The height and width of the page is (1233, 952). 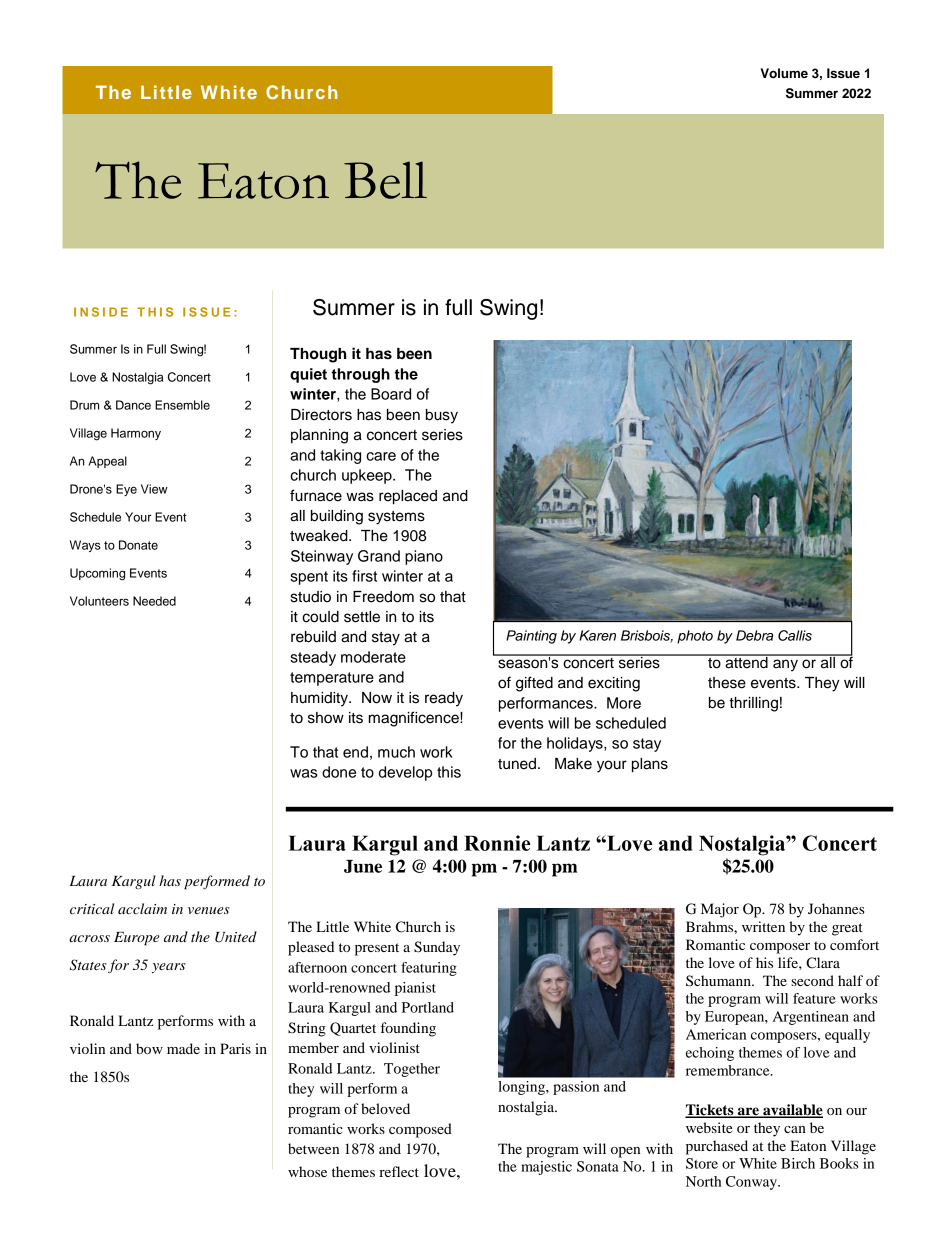 I want to click on Debra, so click(x=754, y=635).
